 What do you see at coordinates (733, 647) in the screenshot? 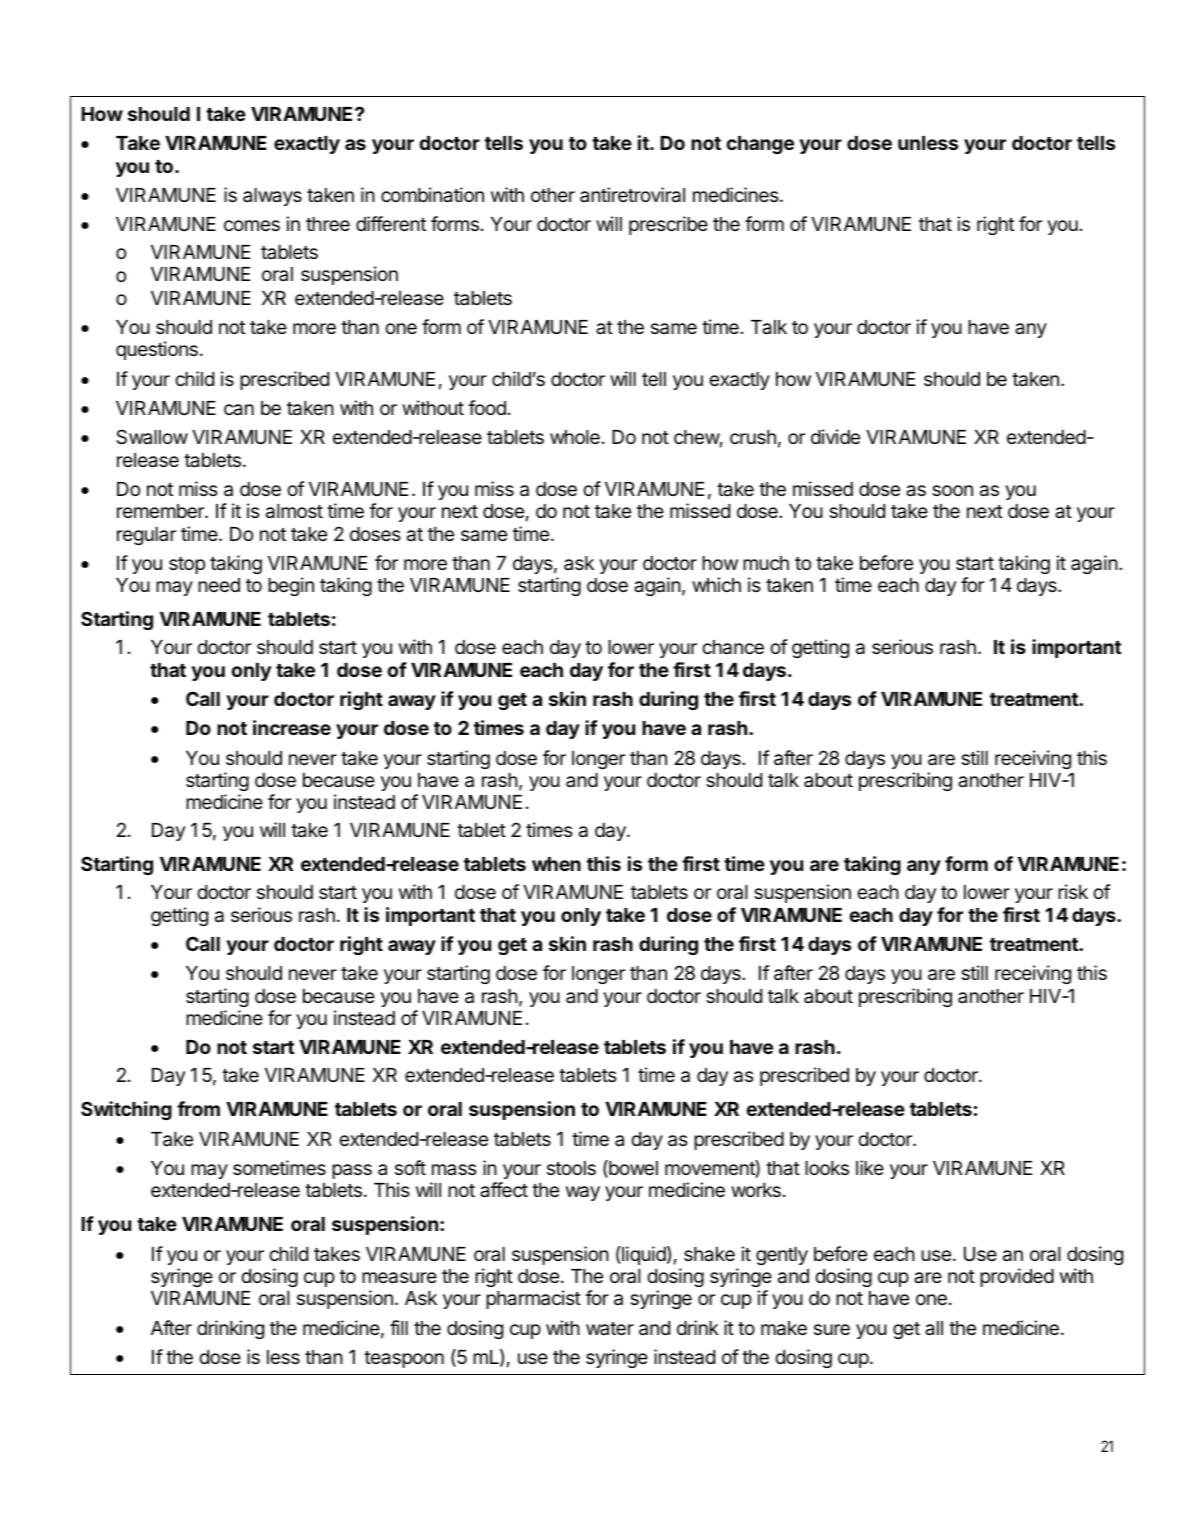
I see `chance` at bounding box center [733, 647].
